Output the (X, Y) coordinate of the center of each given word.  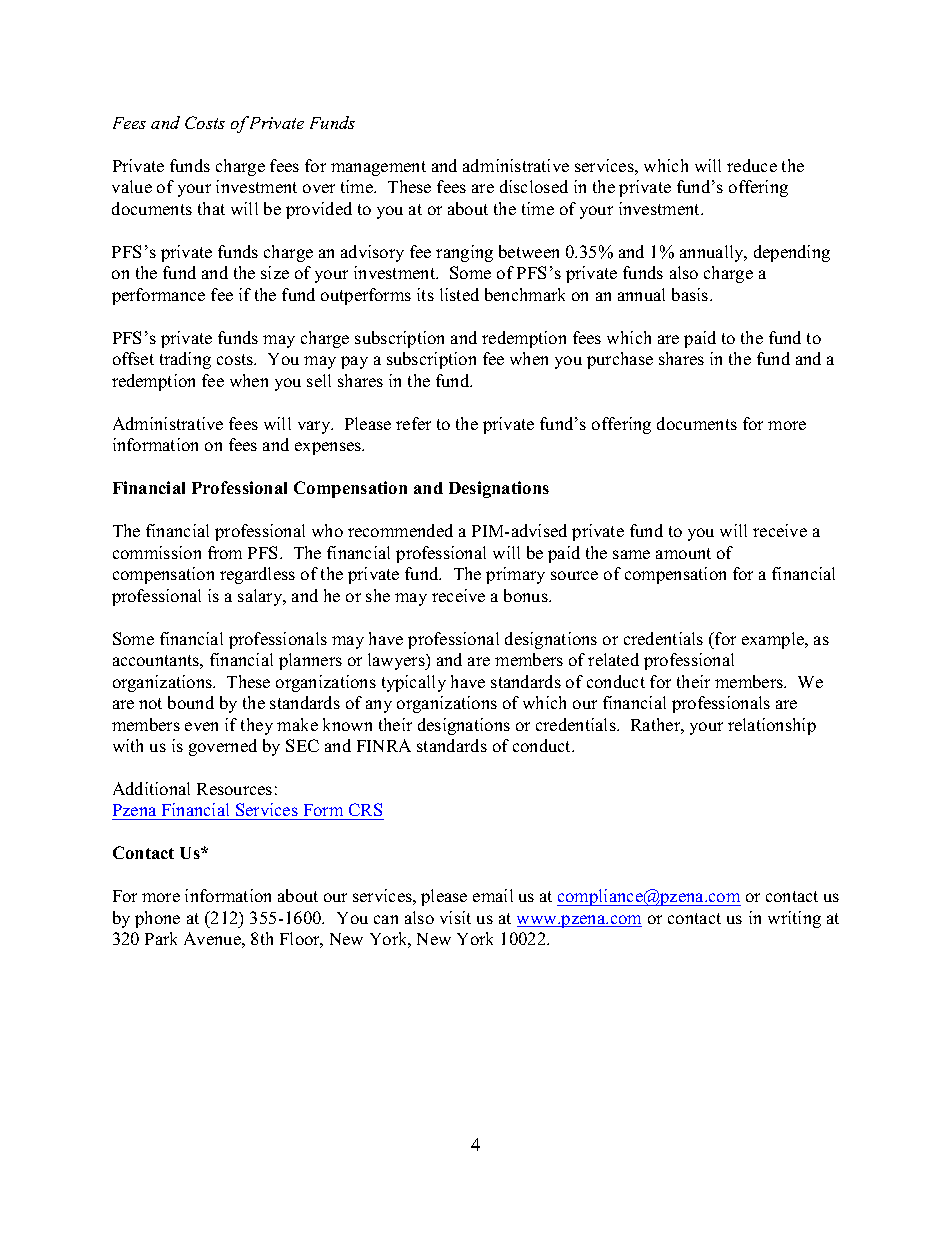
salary (261, 597)
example (774, 640)
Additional (151, 788)
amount (683, 553)
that (211, 208)
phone (157, 919)
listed (459, 294)
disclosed (534, 186)
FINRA (384, 745)
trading (185, 360)
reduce (752, 165)
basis (691, 294)
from (225, 552)
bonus (527, 595)
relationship (772, 726)
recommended (400, 530)
